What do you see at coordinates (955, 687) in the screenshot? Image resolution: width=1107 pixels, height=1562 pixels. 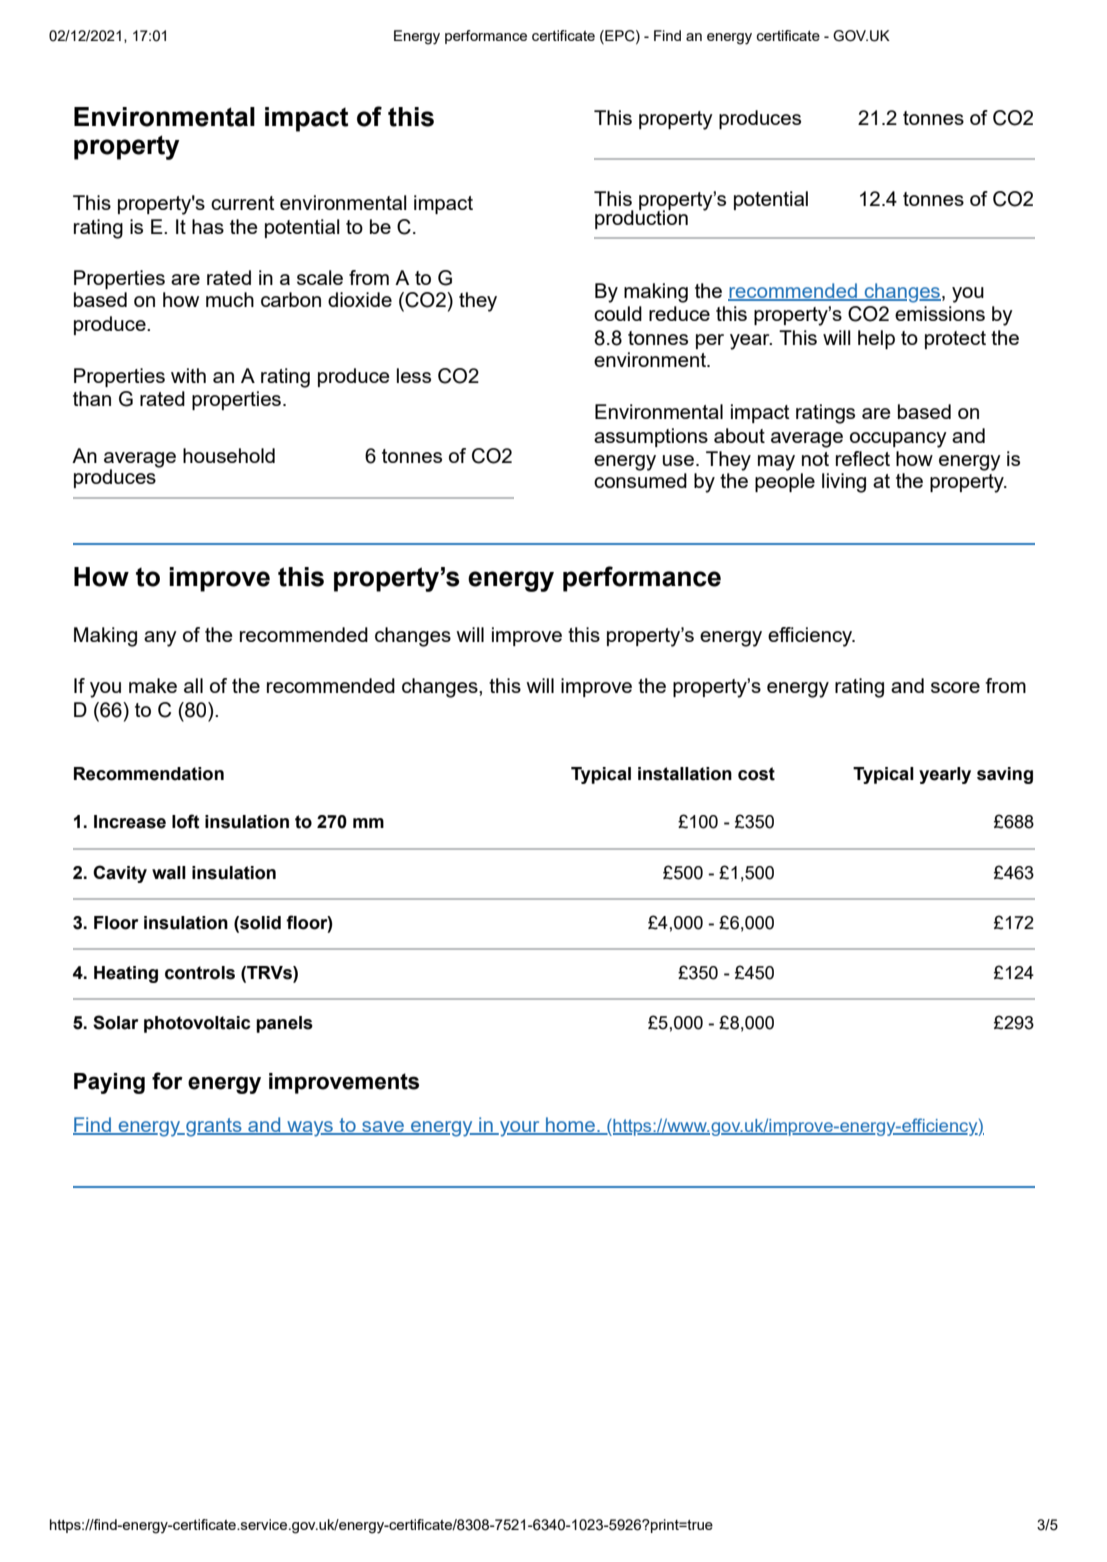 I see `score` at bounding box center [955, 687].
